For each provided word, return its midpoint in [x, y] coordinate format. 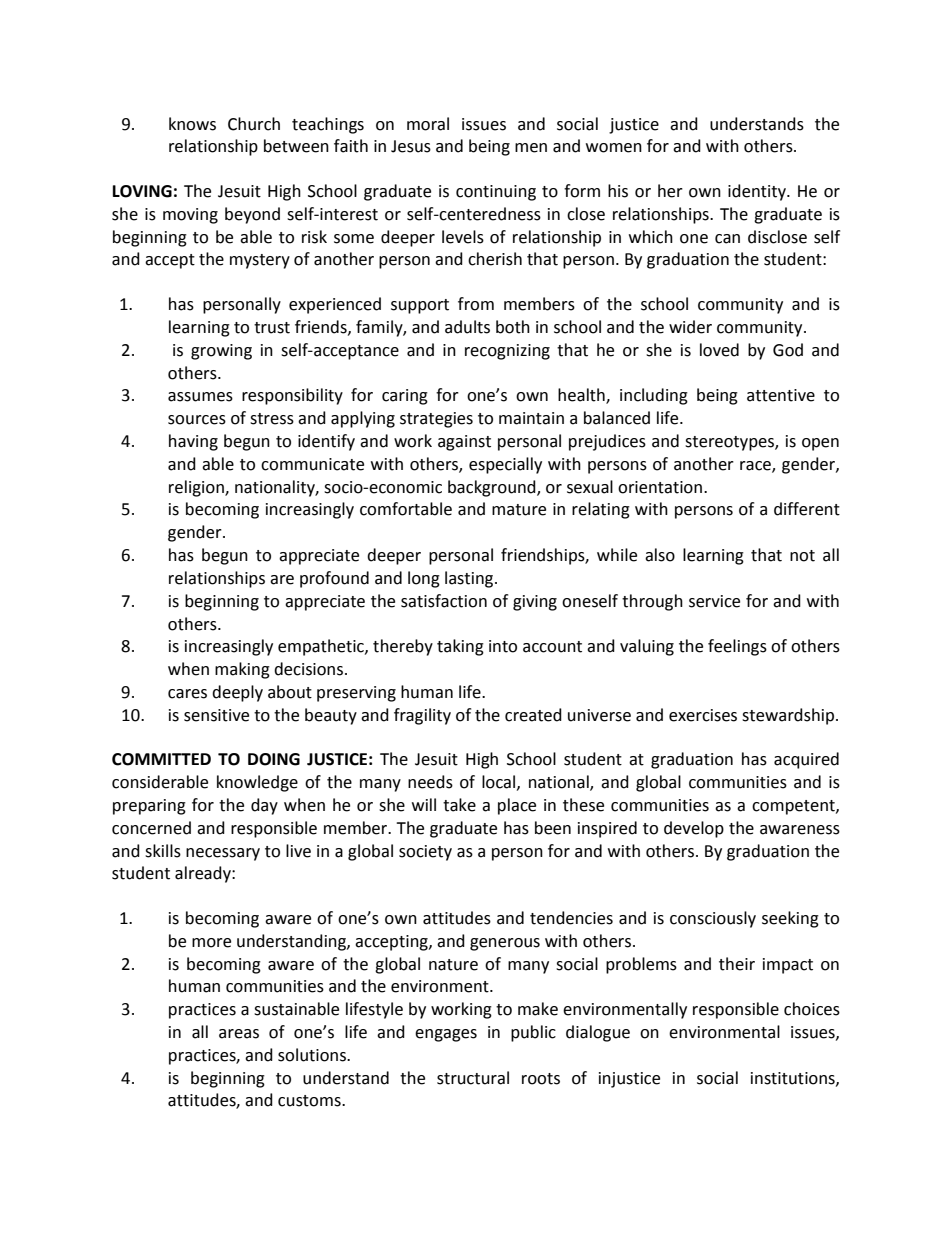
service [714, 601]
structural [473, 1078]
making [242, 670]
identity [758, 192]
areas [239, 1034]
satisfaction [444, 601]
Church [254, 124]
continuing [496, 193]
